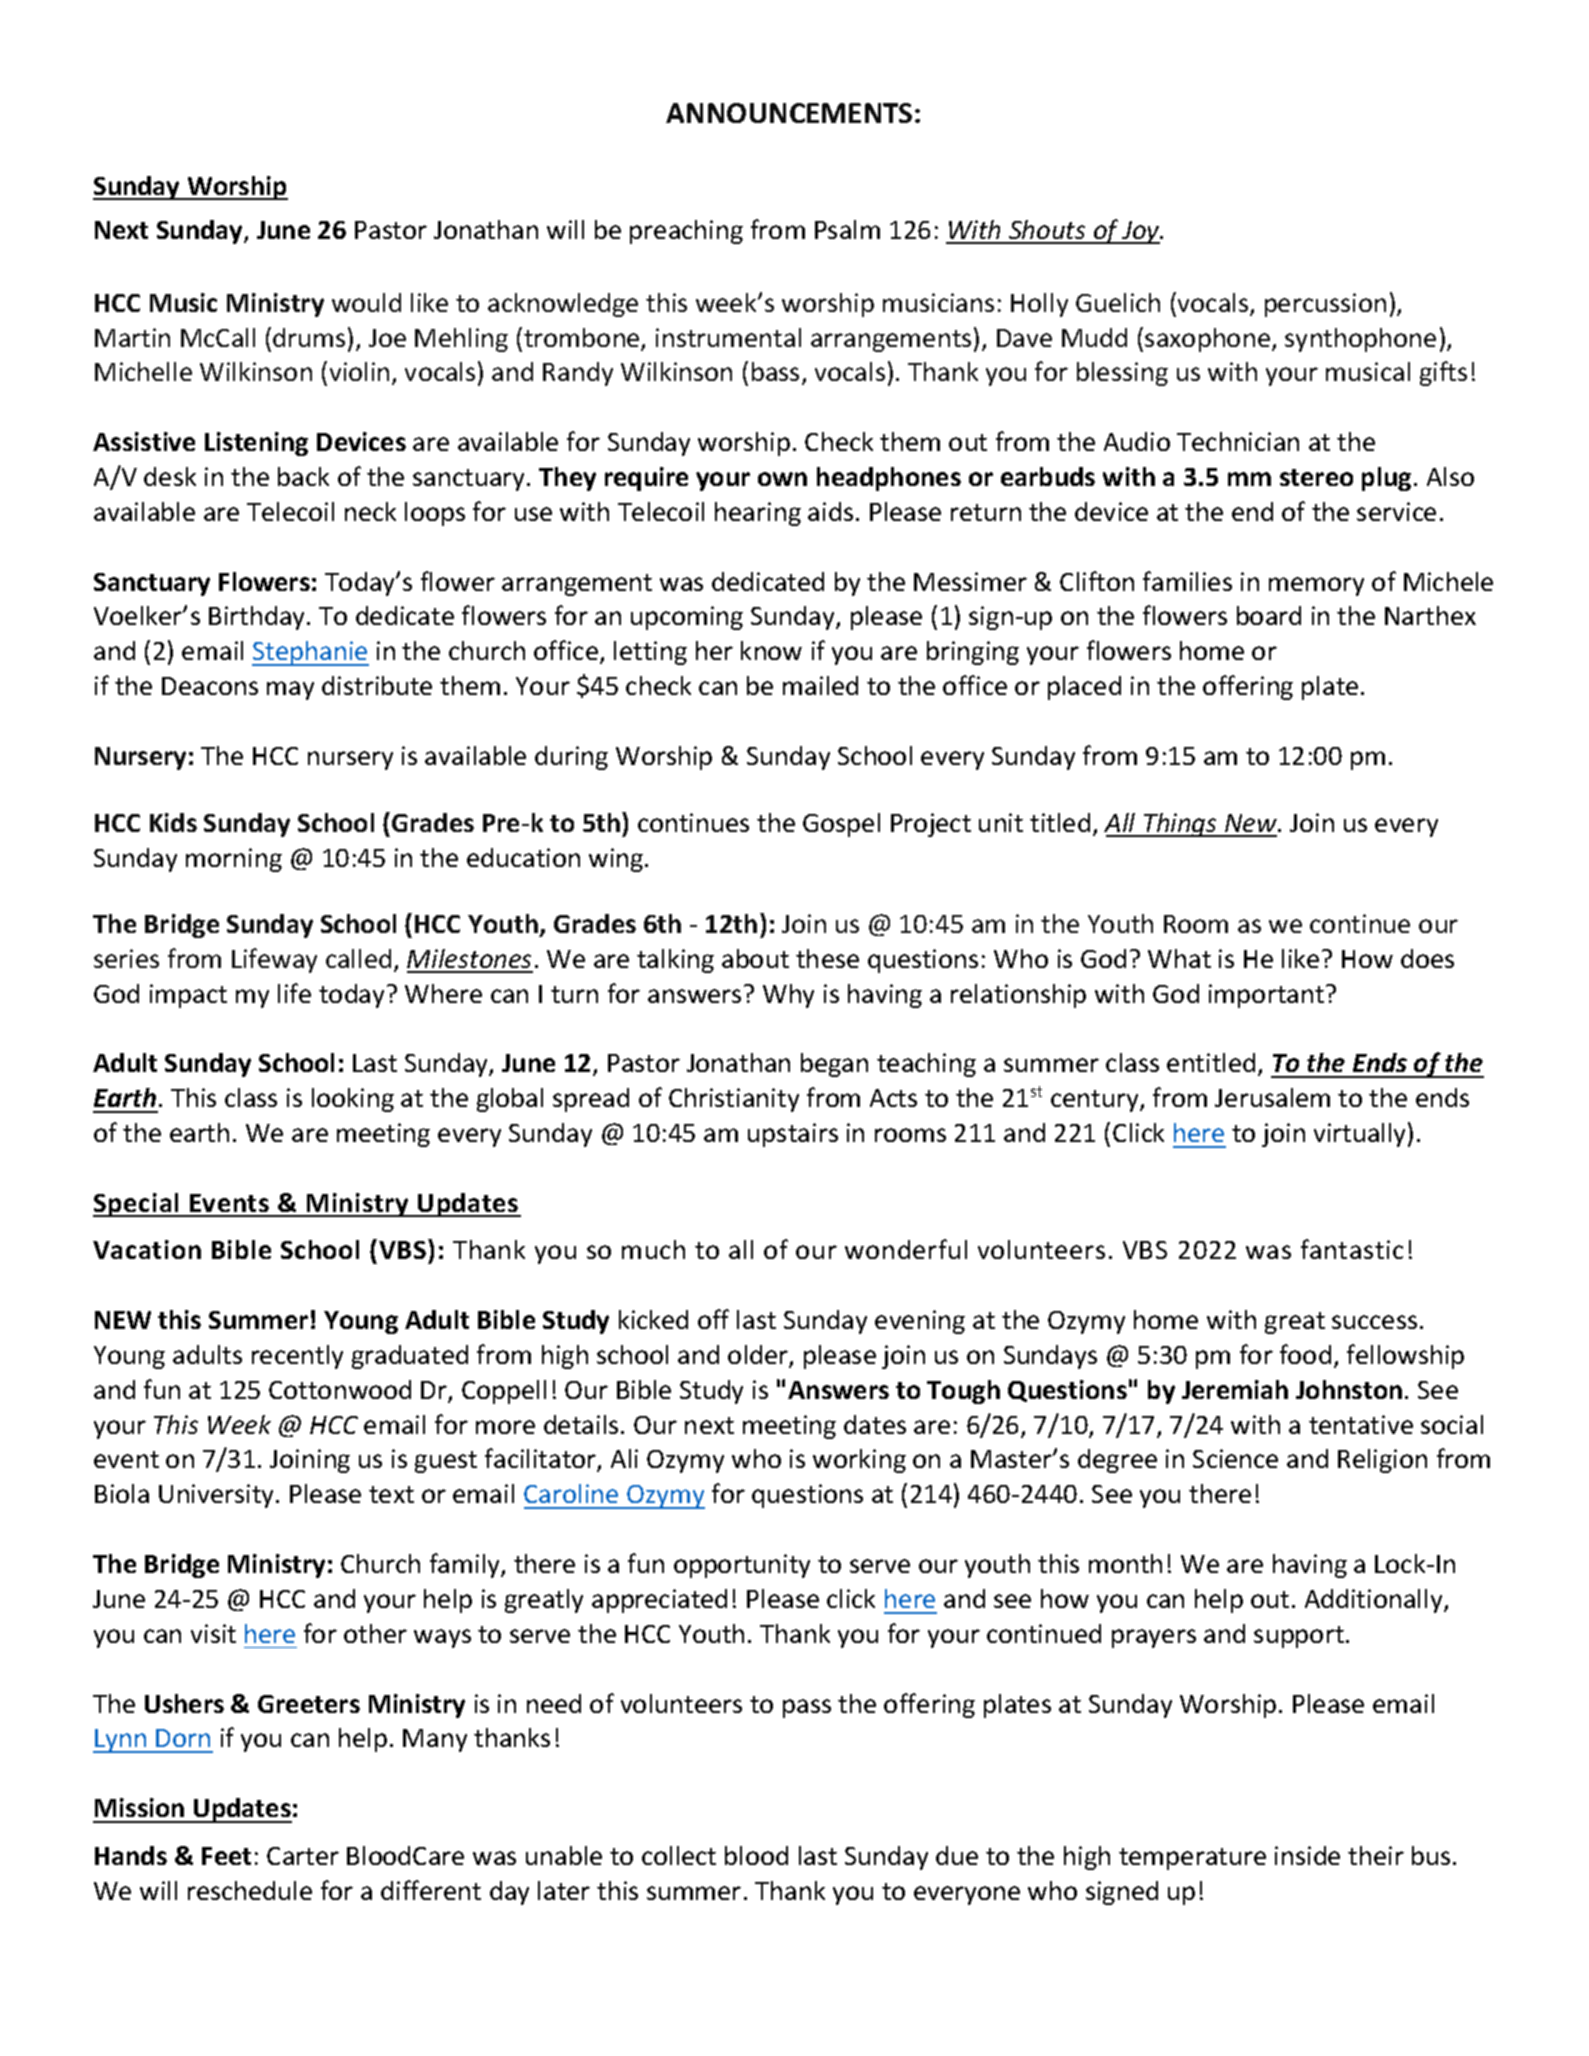 Image resolution: width=1589 pixels, height=2056 pixels. I want to click on would, so click(366, 302).
